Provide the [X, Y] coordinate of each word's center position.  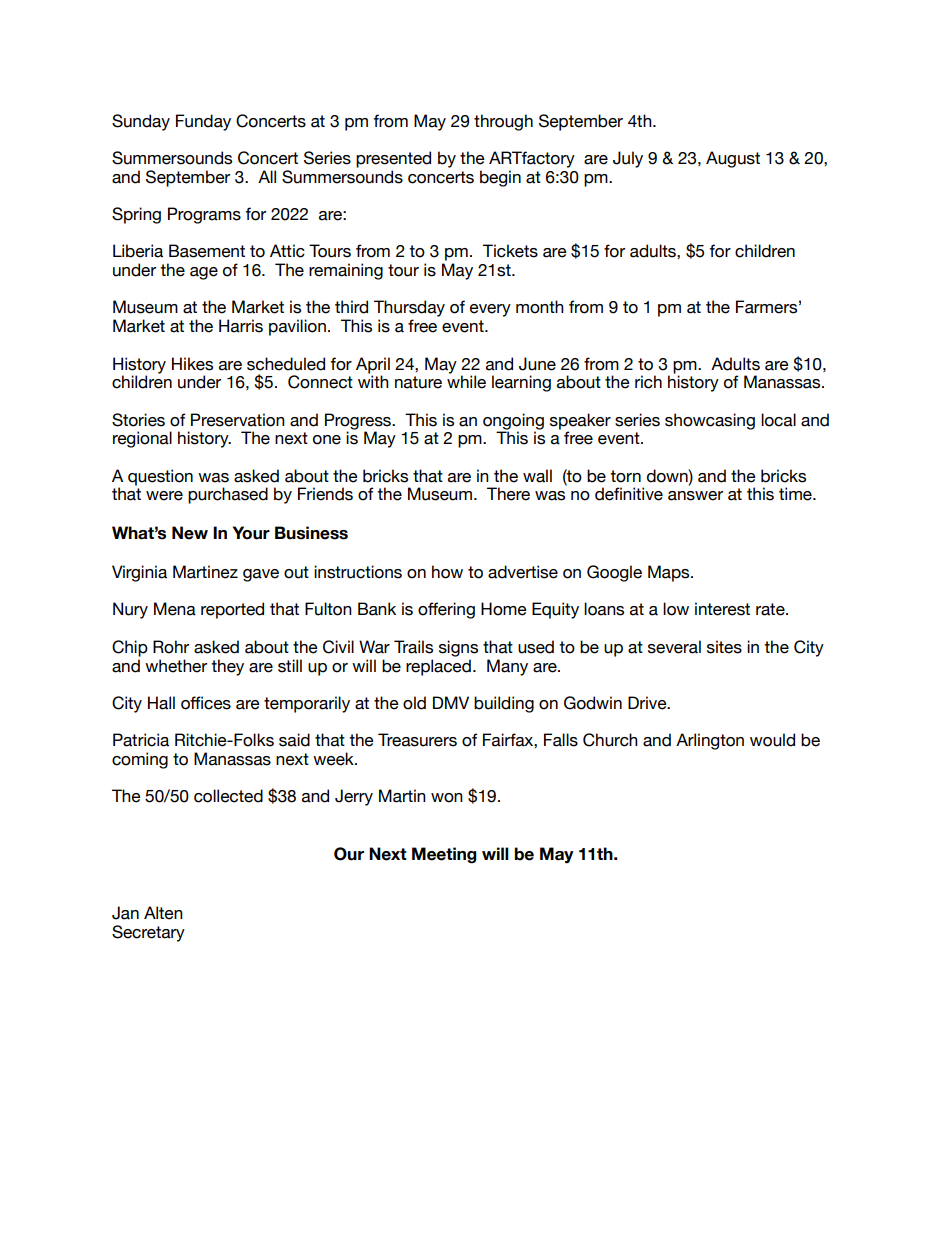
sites [724, 647]
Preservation [238, 420]
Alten [163, 913]
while [466, 381]
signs [458, 648]
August [733, 159]
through [503, 122]
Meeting [444, 855]
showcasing [710, 421]
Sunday [141, 122]
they [227, 667]
